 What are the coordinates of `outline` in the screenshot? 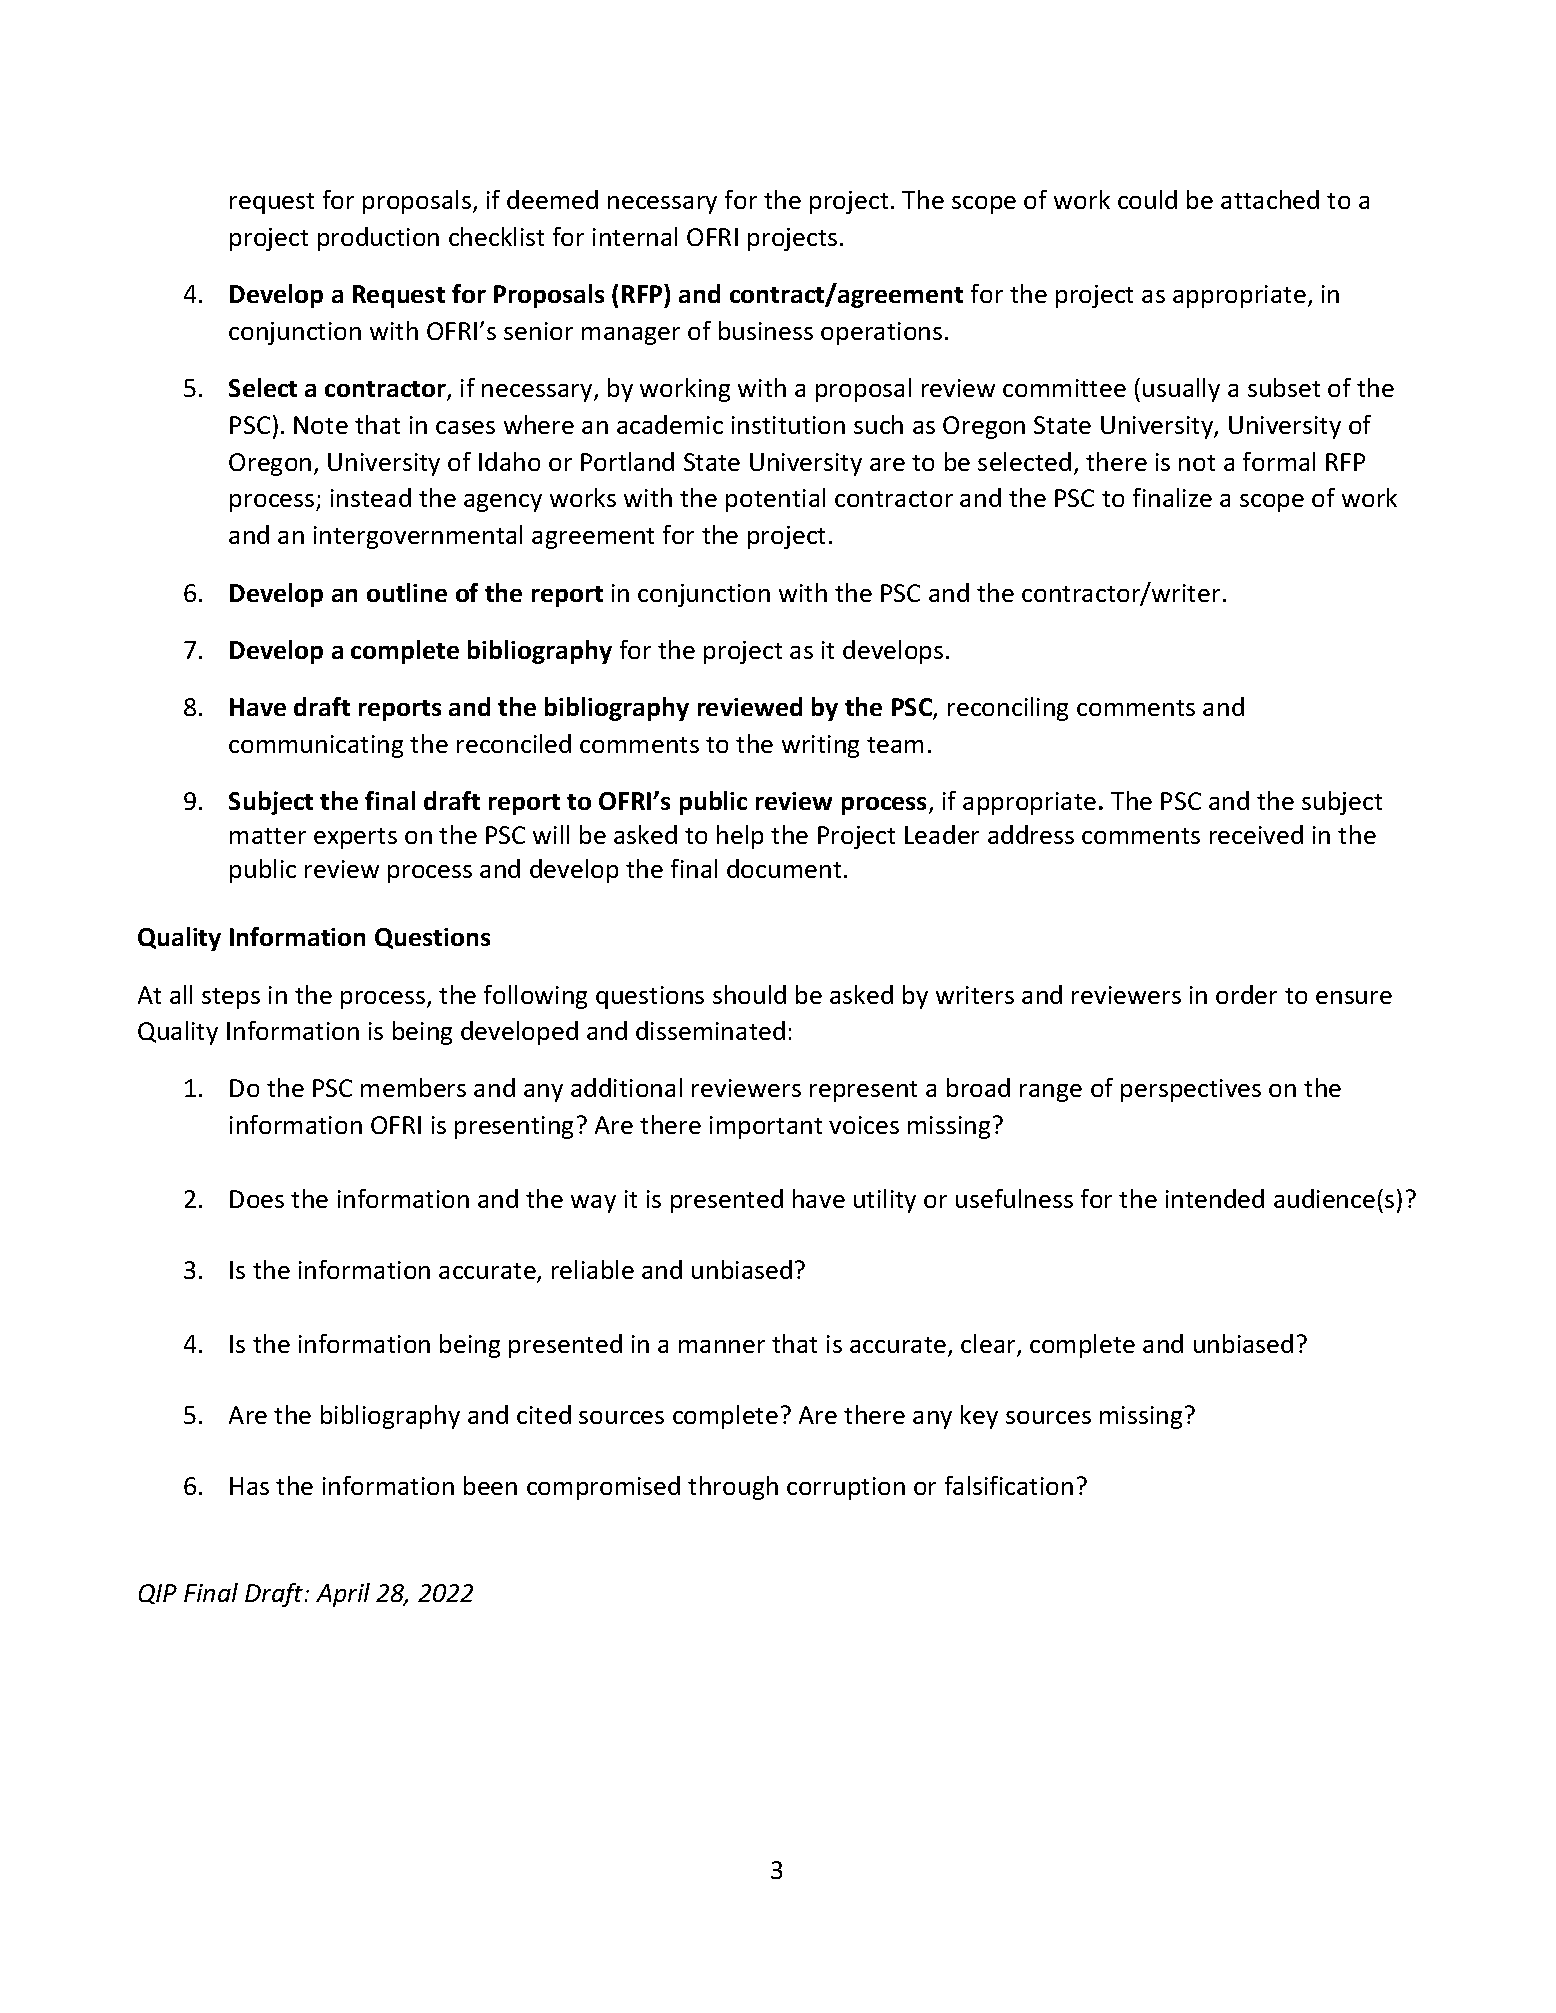 It's located at (407, 592).
